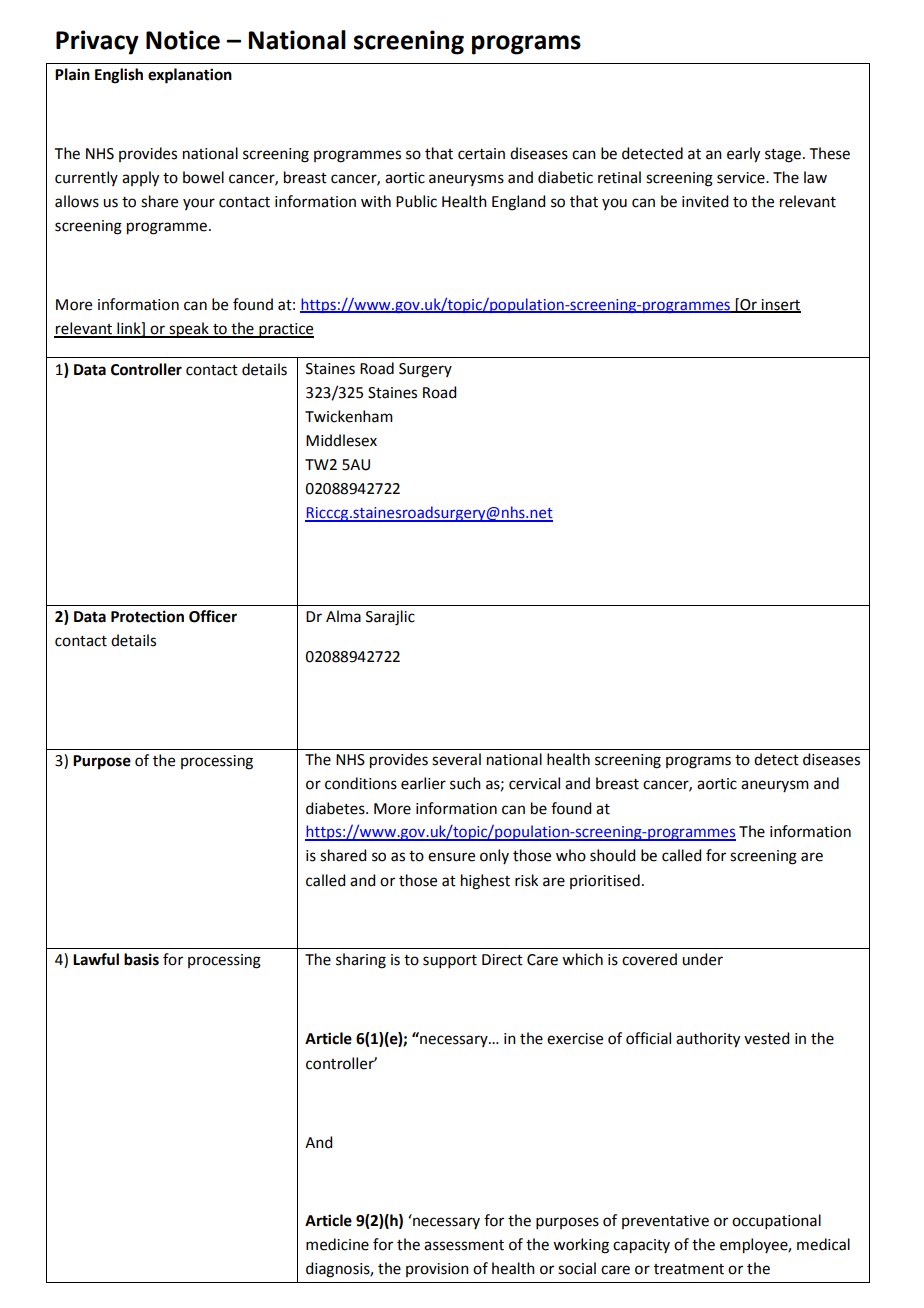  I want to click on certain, so click(481, 154).
